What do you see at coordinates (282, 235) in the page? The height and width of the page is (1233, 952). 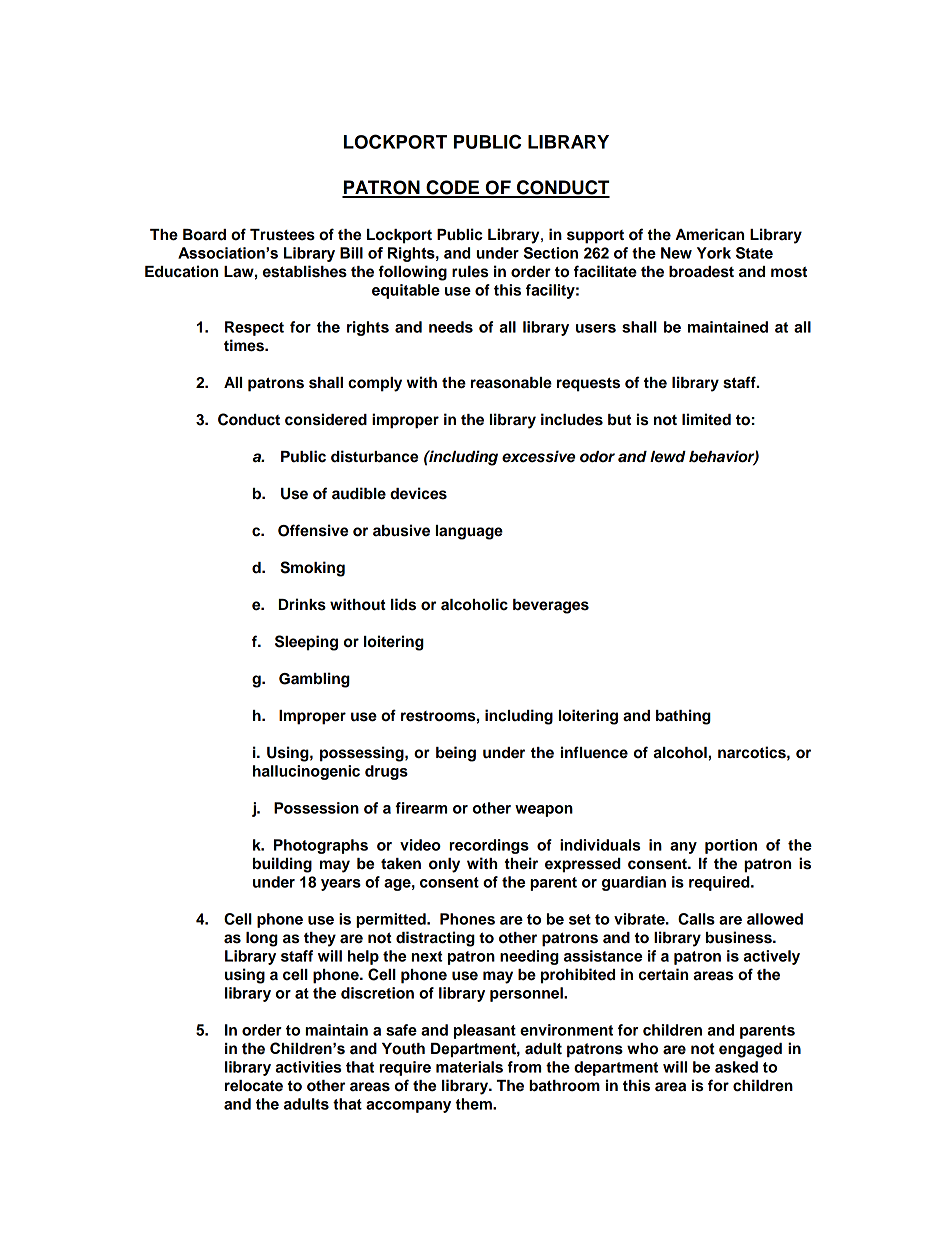 I see `Trustees` at bounding box center [282, 235].
